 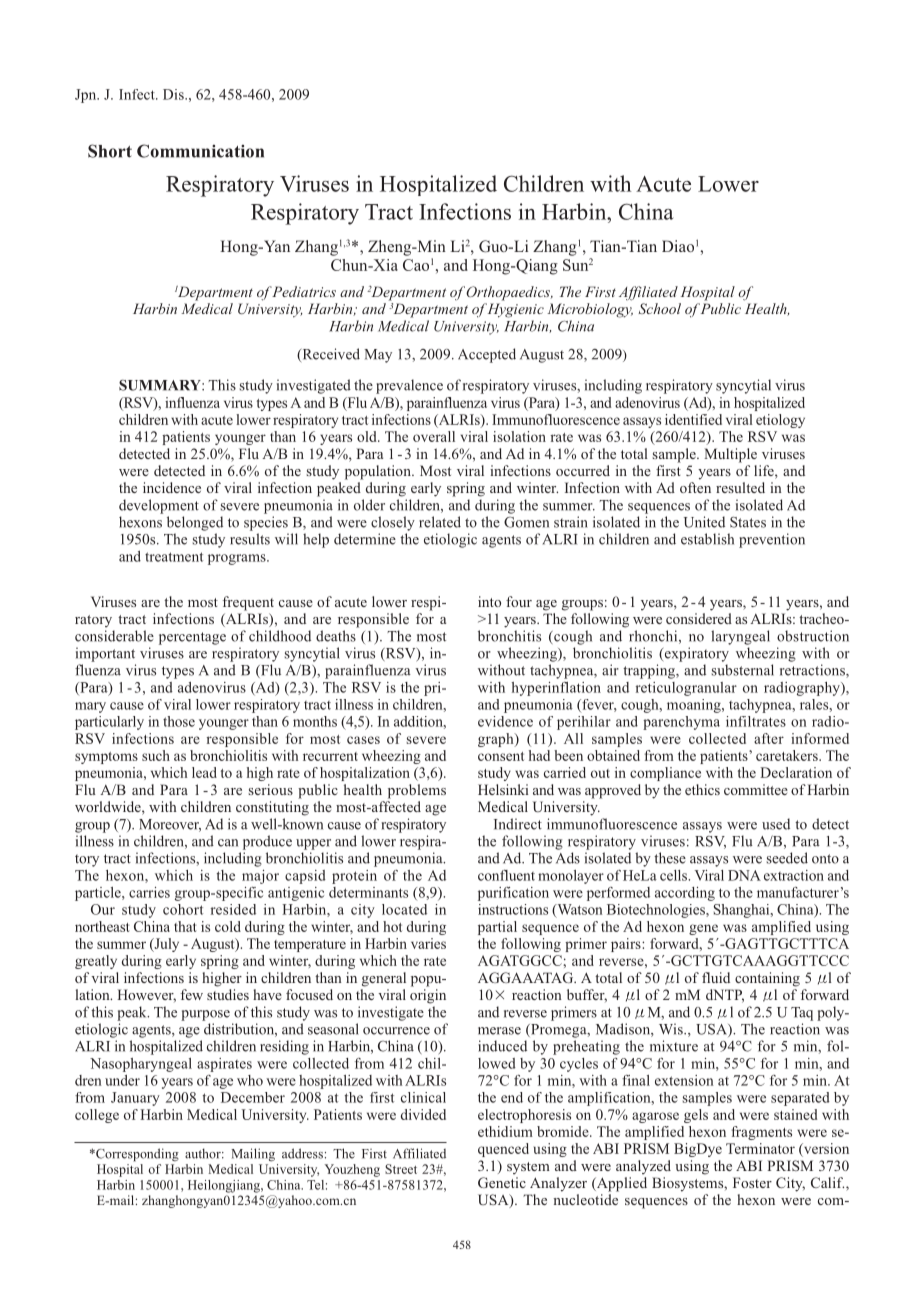 I want to click on belonged, so click(x=195, y=523).
